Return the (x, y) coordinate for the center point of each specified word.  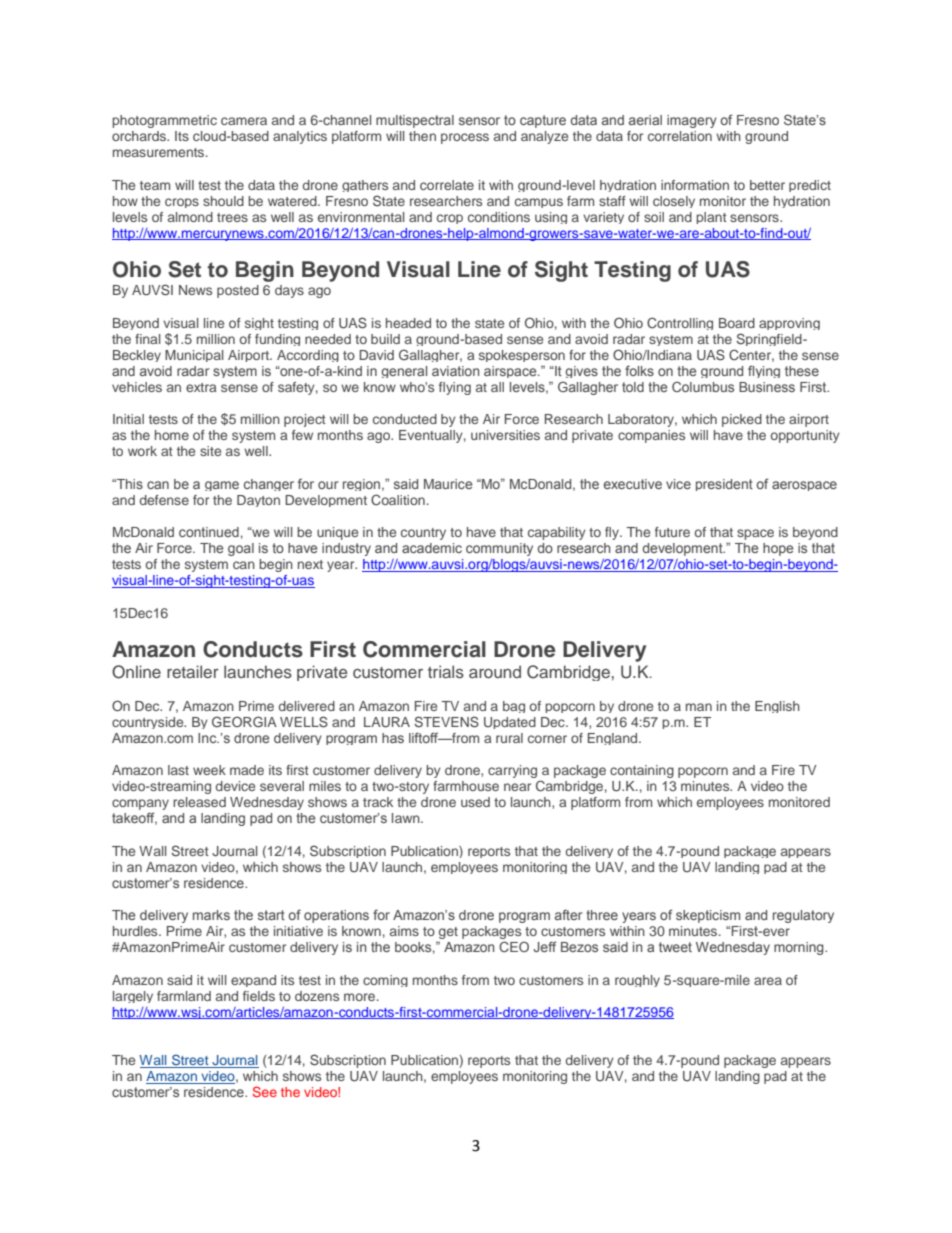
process (465, 138)
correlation (680, 136)
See (265, 1091)
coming (385, 981)
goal (241, 549)
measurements (160, 152)
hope (778, 549)
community (499, 549)
